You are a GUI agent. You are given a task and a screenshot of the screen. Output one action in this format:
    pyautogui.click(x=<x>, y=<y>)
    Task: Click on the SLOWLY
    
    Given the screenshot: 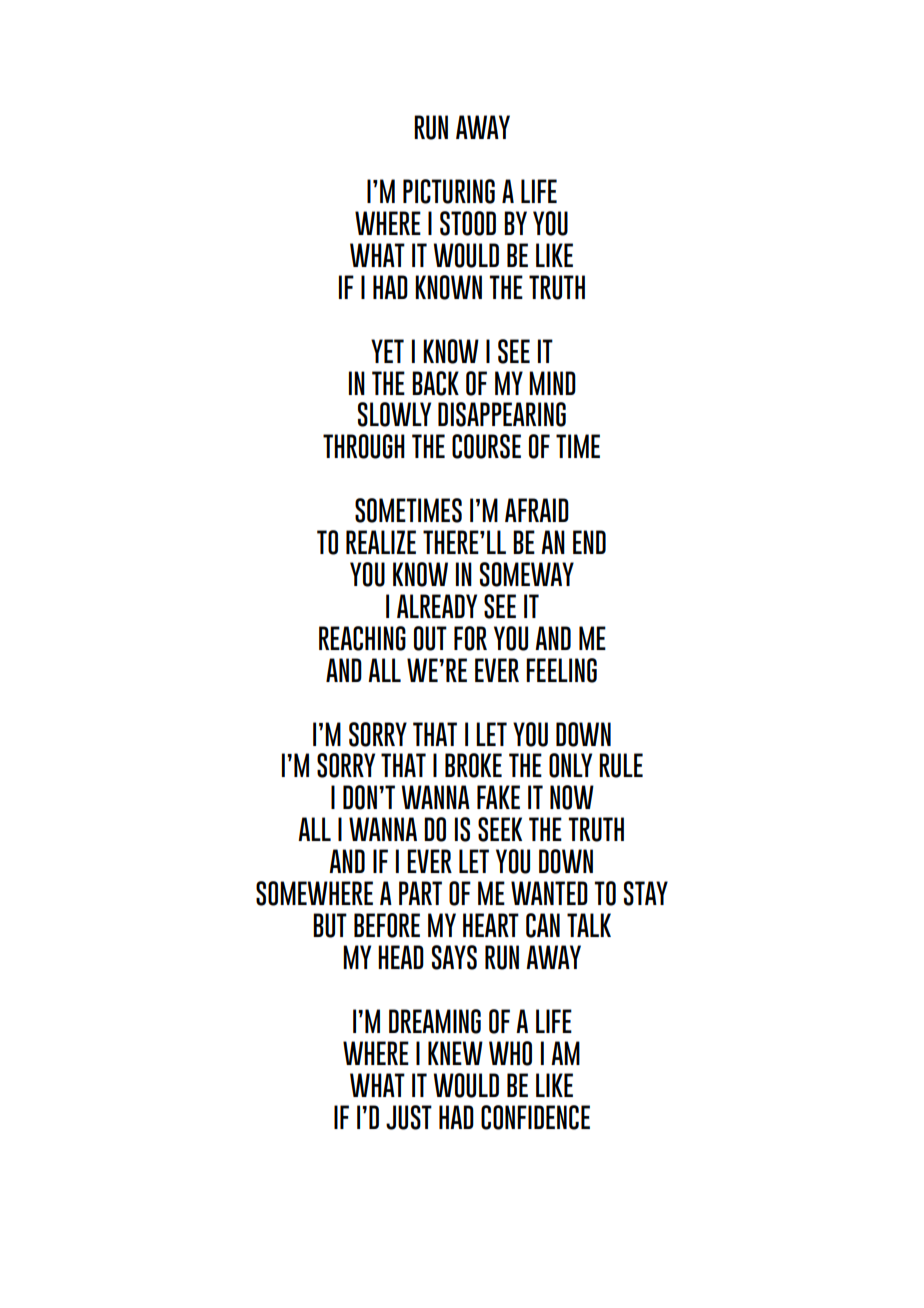 What is the action you would take?
    pyautogui.click(x=394, y=414)
